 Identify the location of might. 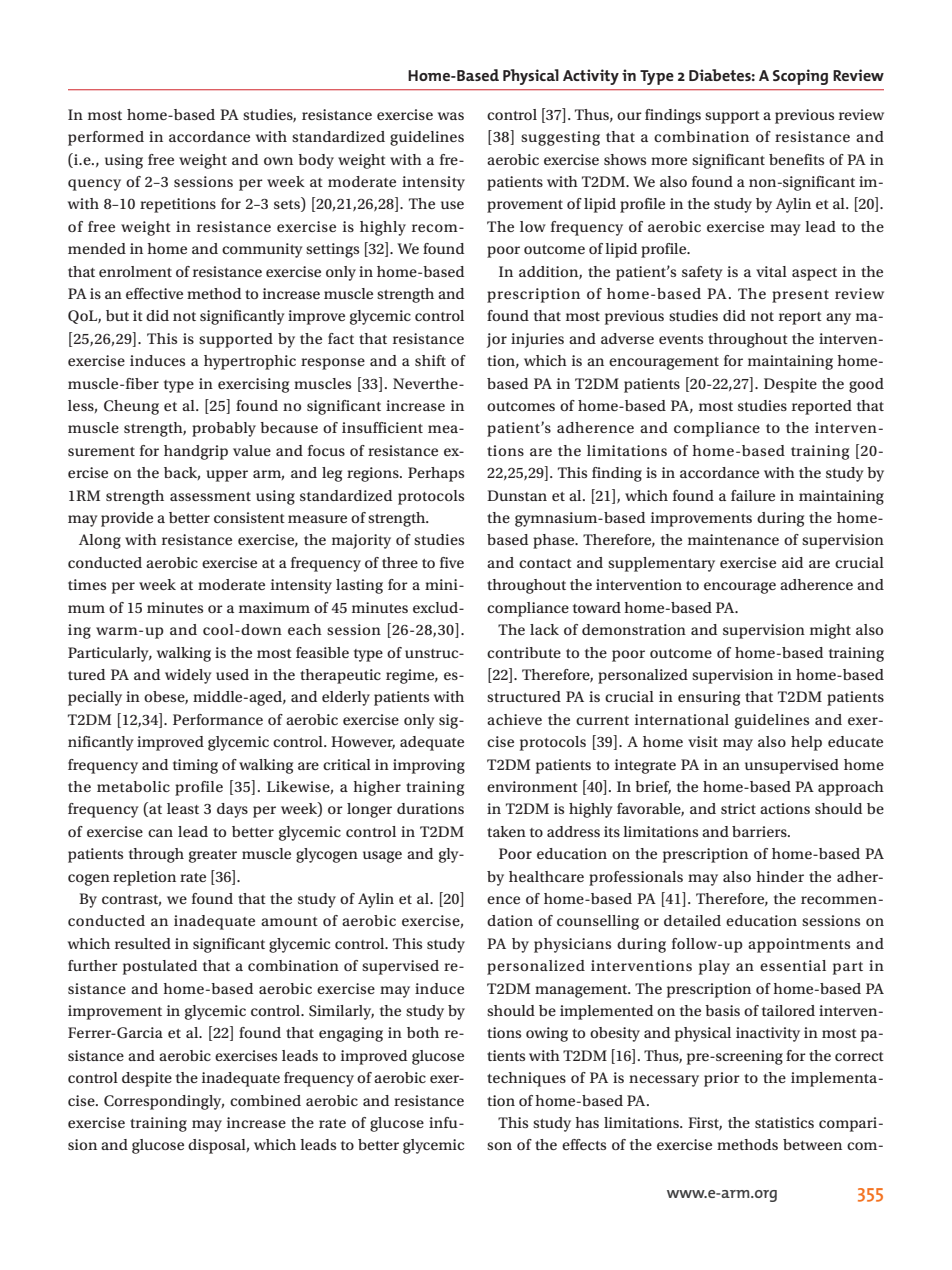
(830, 631).
